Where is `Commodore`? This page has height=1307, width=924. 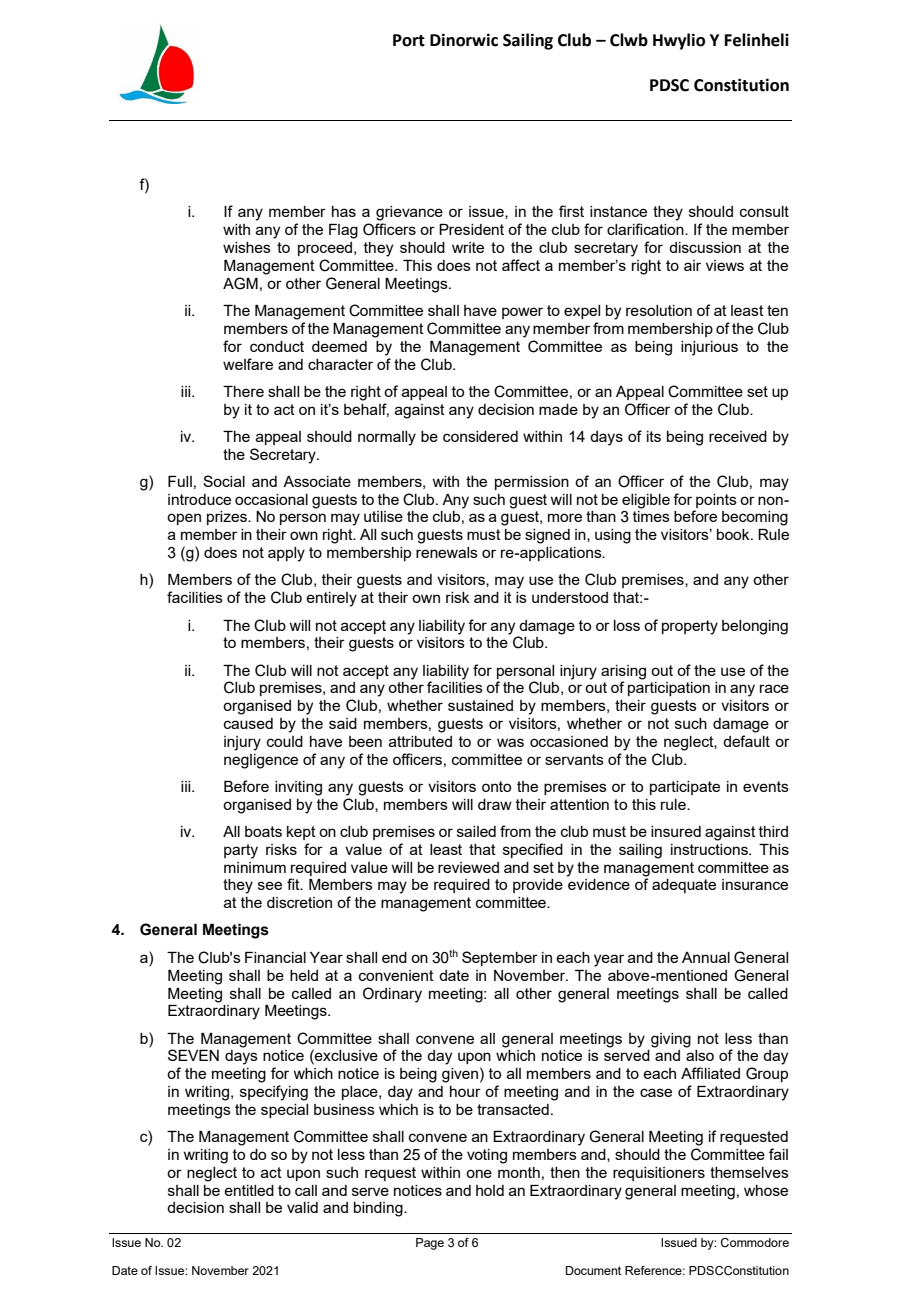 Commodore is located at coordinates (755, 1242).
